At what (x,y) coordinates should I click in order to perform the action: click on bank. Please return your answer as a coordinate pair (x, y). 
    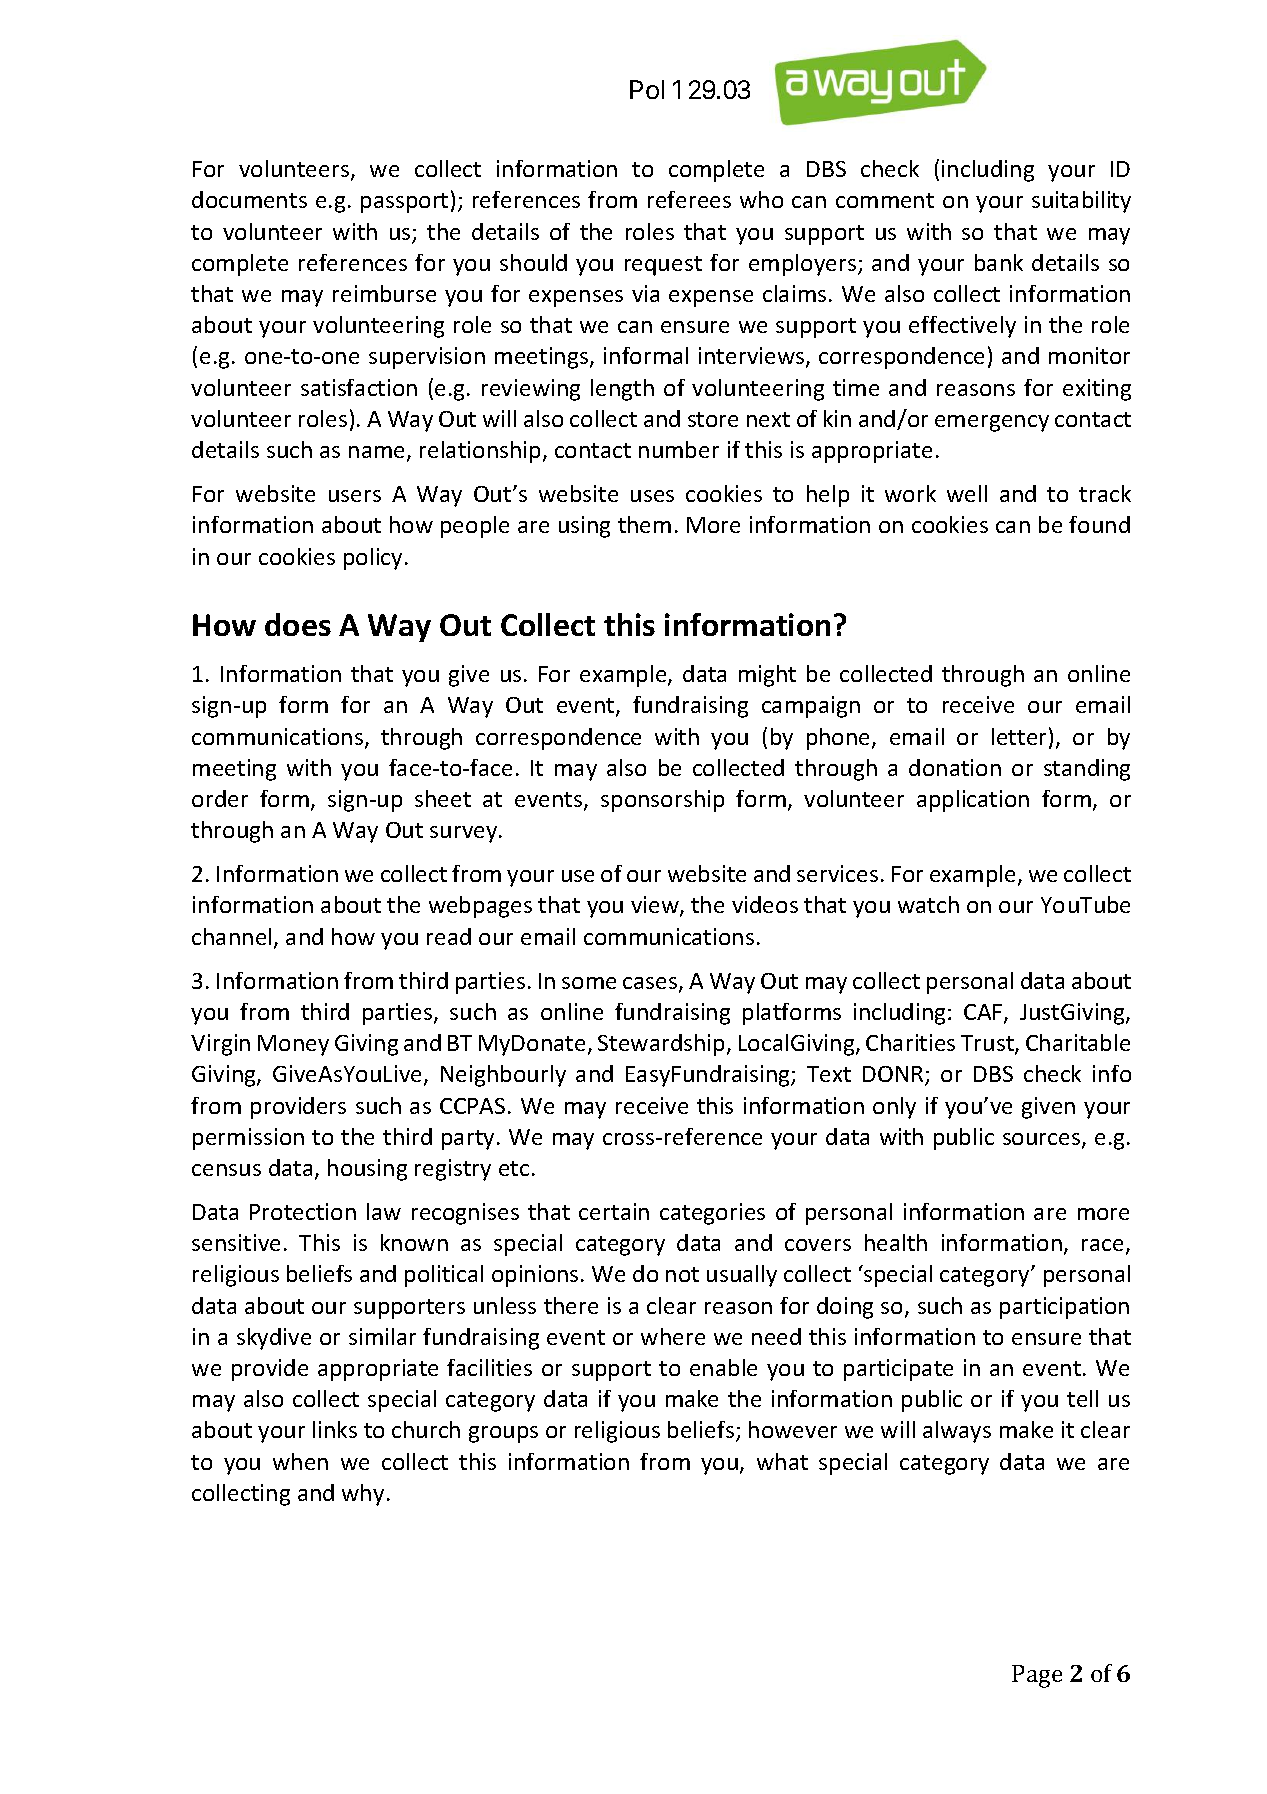
    Looking at the image, I should click on (999, 262).
